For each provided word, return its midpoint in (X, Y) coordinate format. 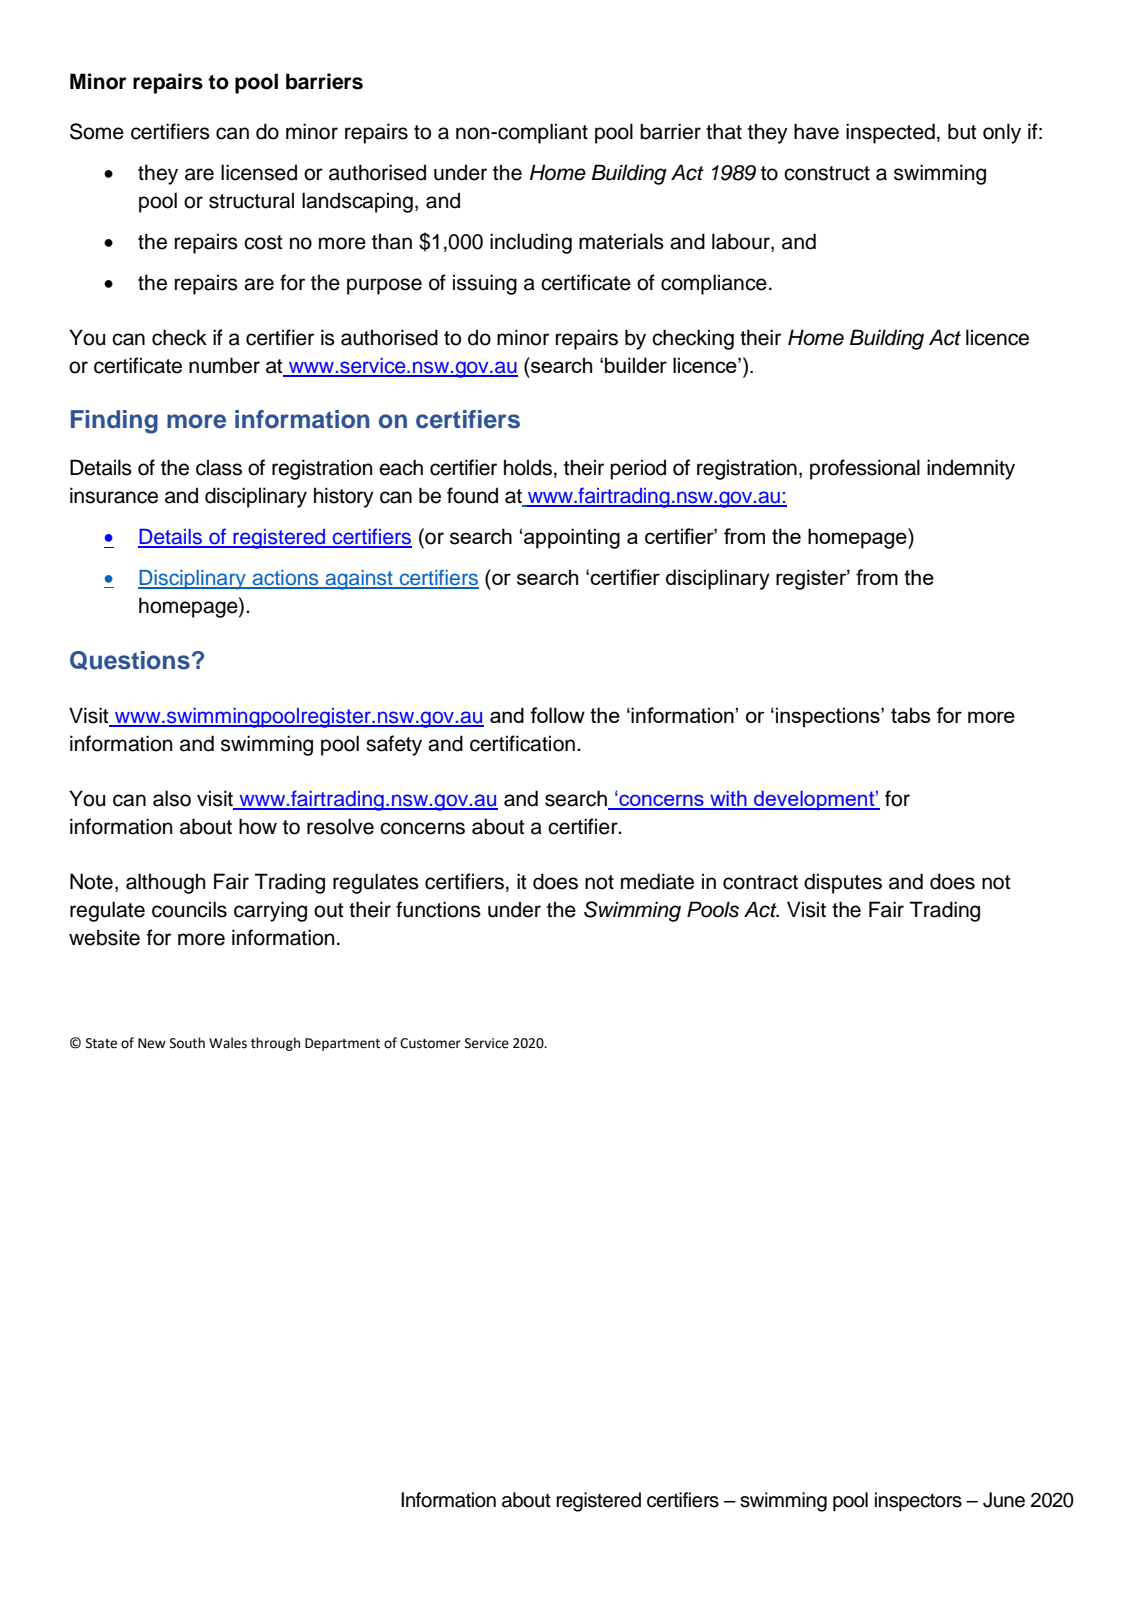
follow (557, 715)
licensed (259, 172)
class (219, 467)
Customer (430, 1043)
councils (189, 909)
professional (865, 469)
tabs (911, 715)
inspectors (918, 1502)
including (531, 243)
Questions (130, 660)
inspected (890, 133)
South (187, 1043)
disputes (843, 883)
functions (438, 909)
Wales (228, 1043)
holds (528, 467)
